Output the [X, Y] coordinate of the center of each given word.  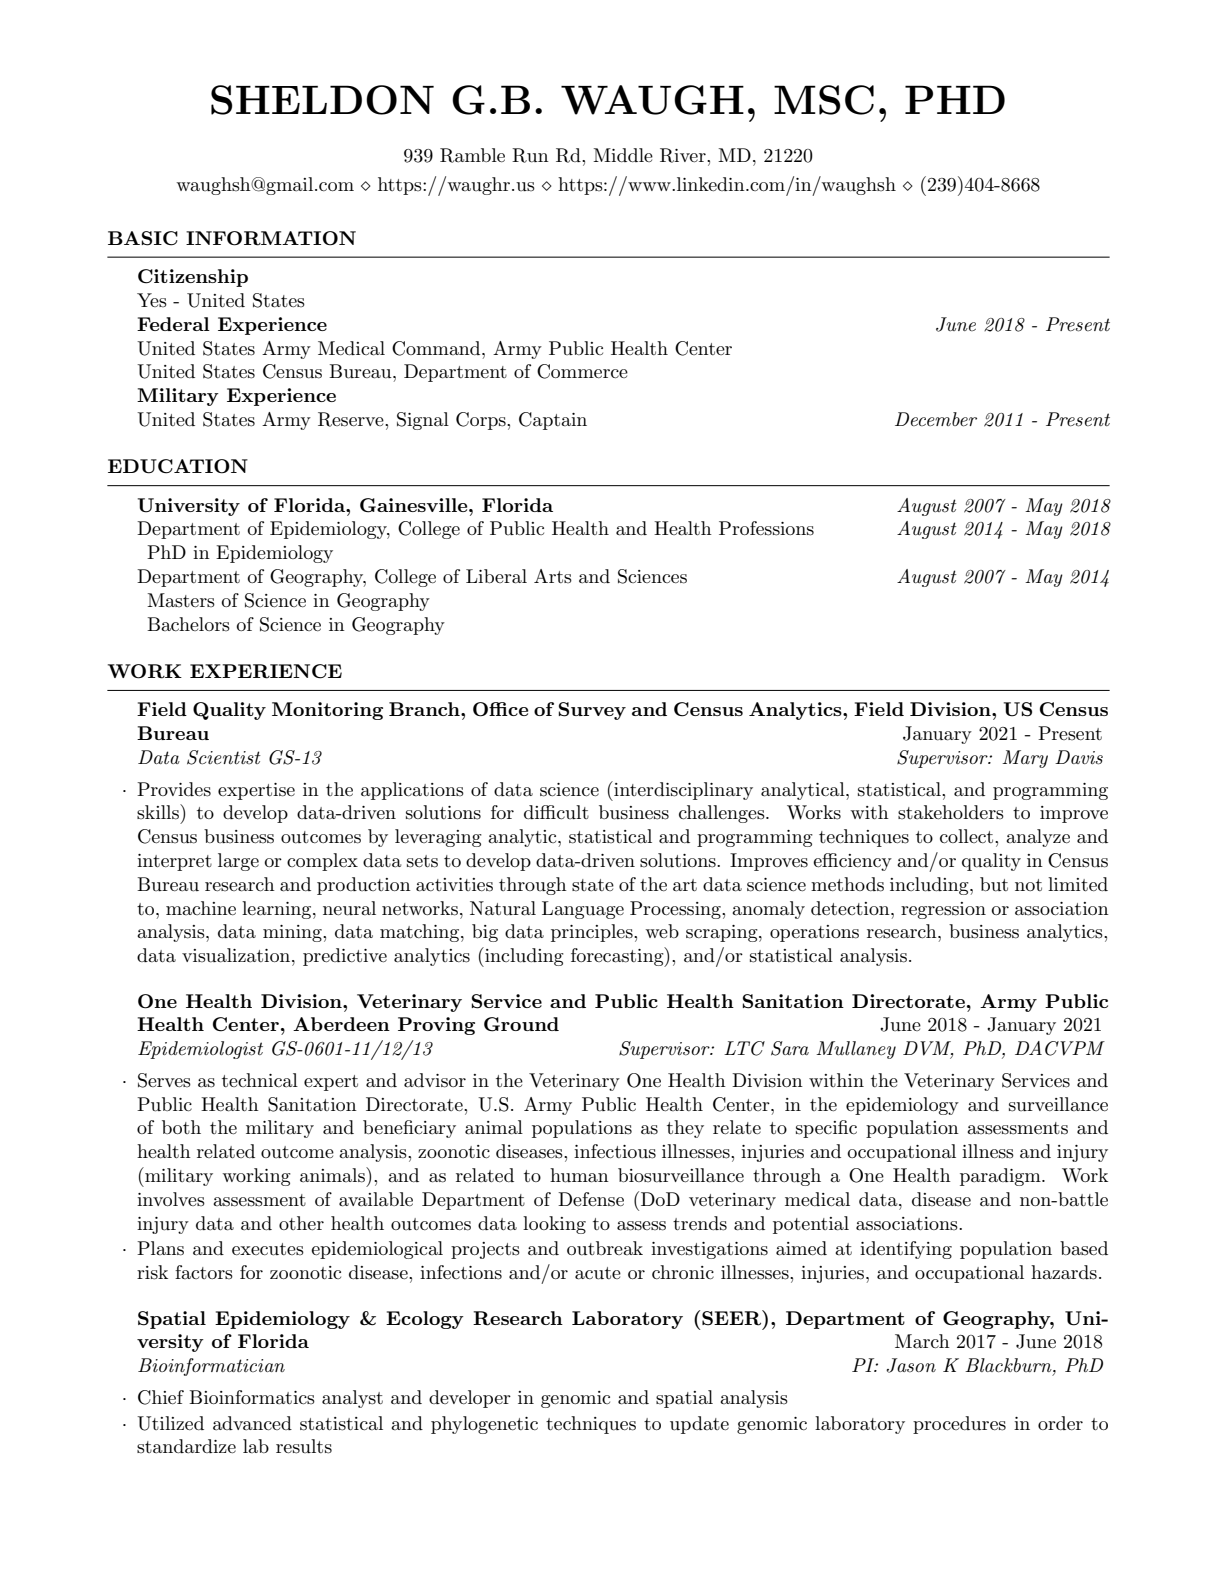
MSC [824, 100]
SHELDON [322, 100]
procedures [959, 1425]
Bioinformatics [252, 1397]
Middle [623, 155]
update [699, 1425]
